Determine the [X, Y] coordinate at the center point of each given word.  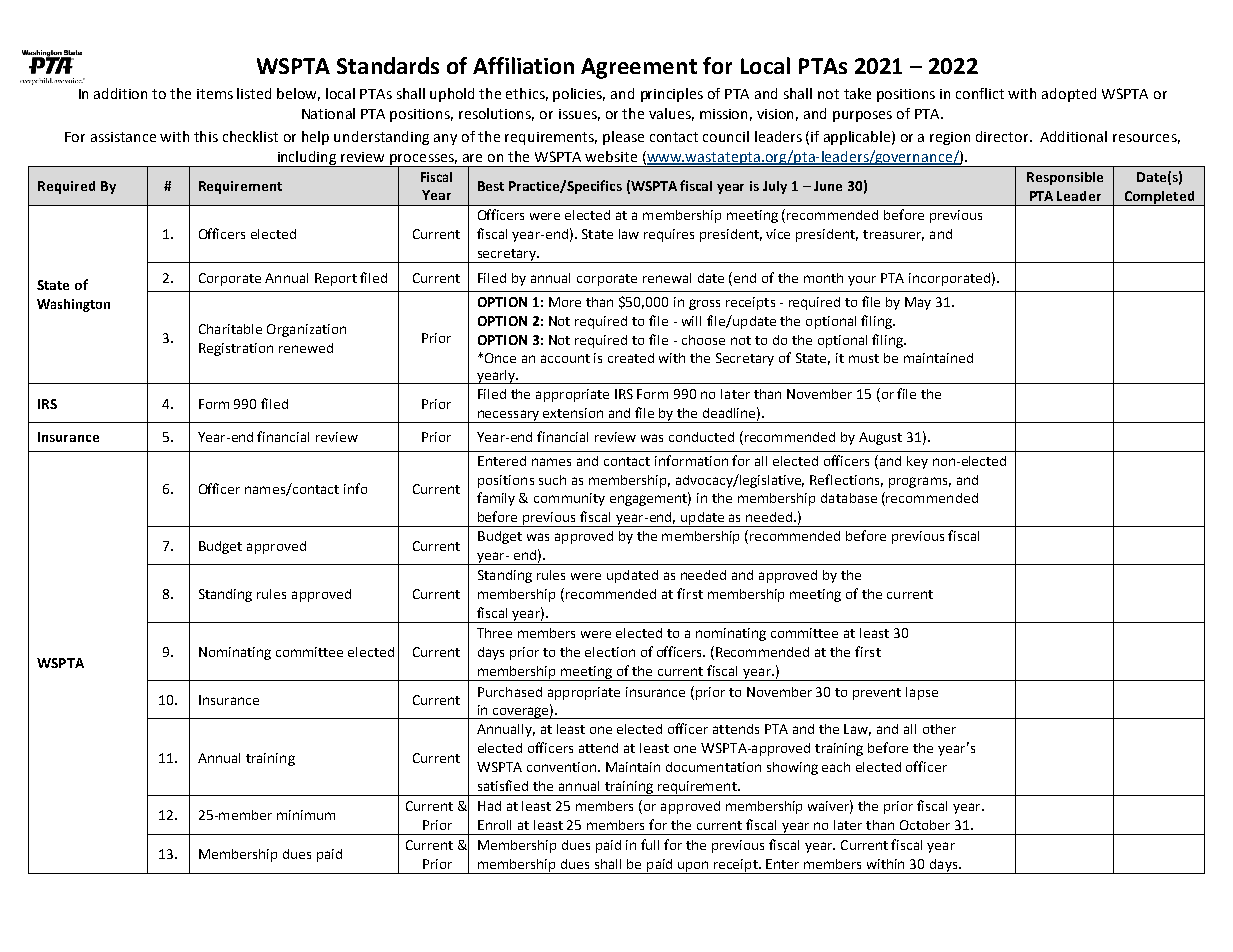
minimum [306, 815]
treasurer [893, 235]
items [215, 94]
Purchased [510, 692]
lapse [922, 693]
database [849, 498]
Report [336, 279]
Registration [236, 349]
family [496, 499]
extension [573, 413]
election [610, 652]
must [864, 358]
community [569, 499]
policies [579, 95]
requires [669, 235]
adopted [1069, 95]
